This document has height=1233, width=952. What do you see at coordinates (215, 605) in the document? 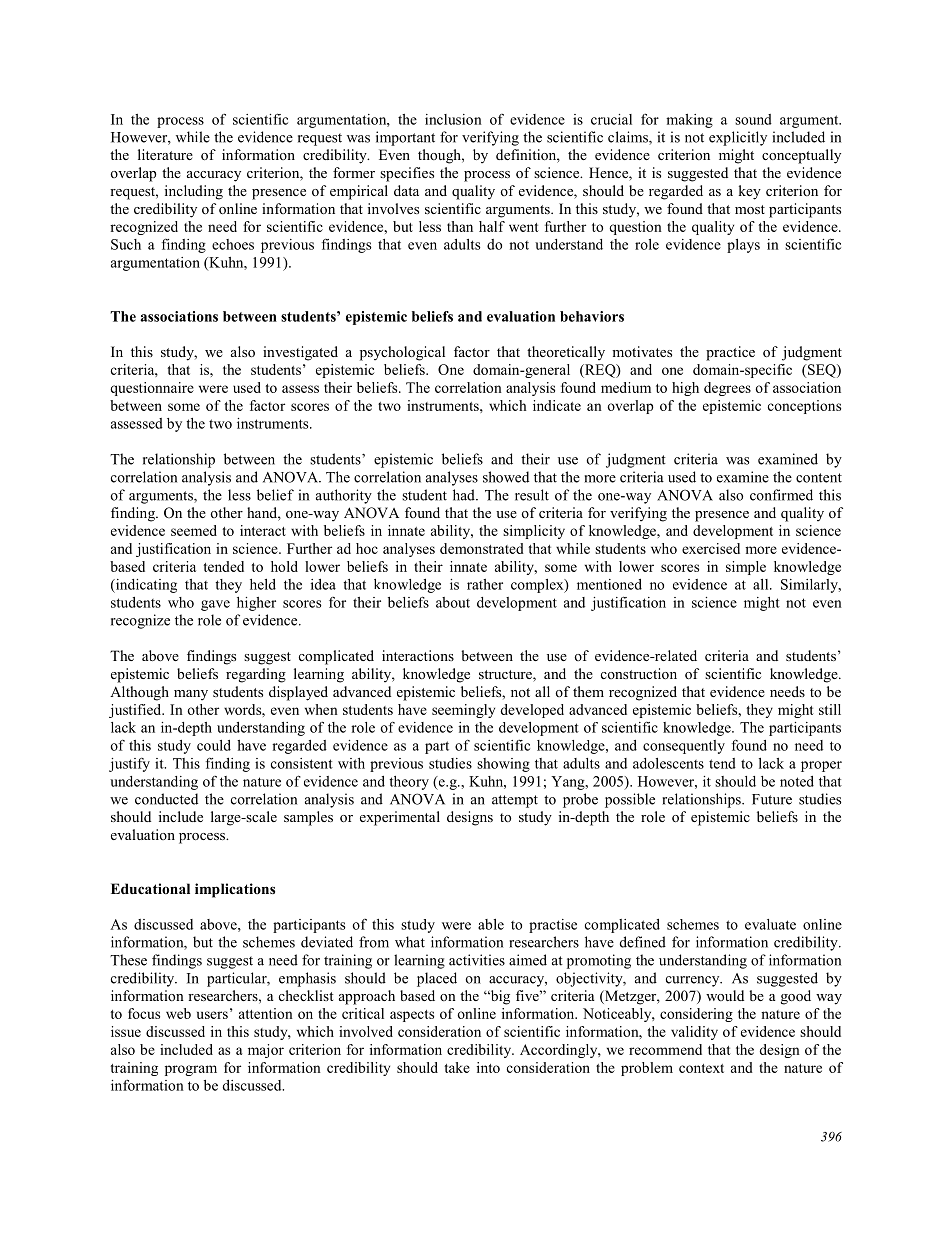
I see `gave` at bounding box center [215, 605].
